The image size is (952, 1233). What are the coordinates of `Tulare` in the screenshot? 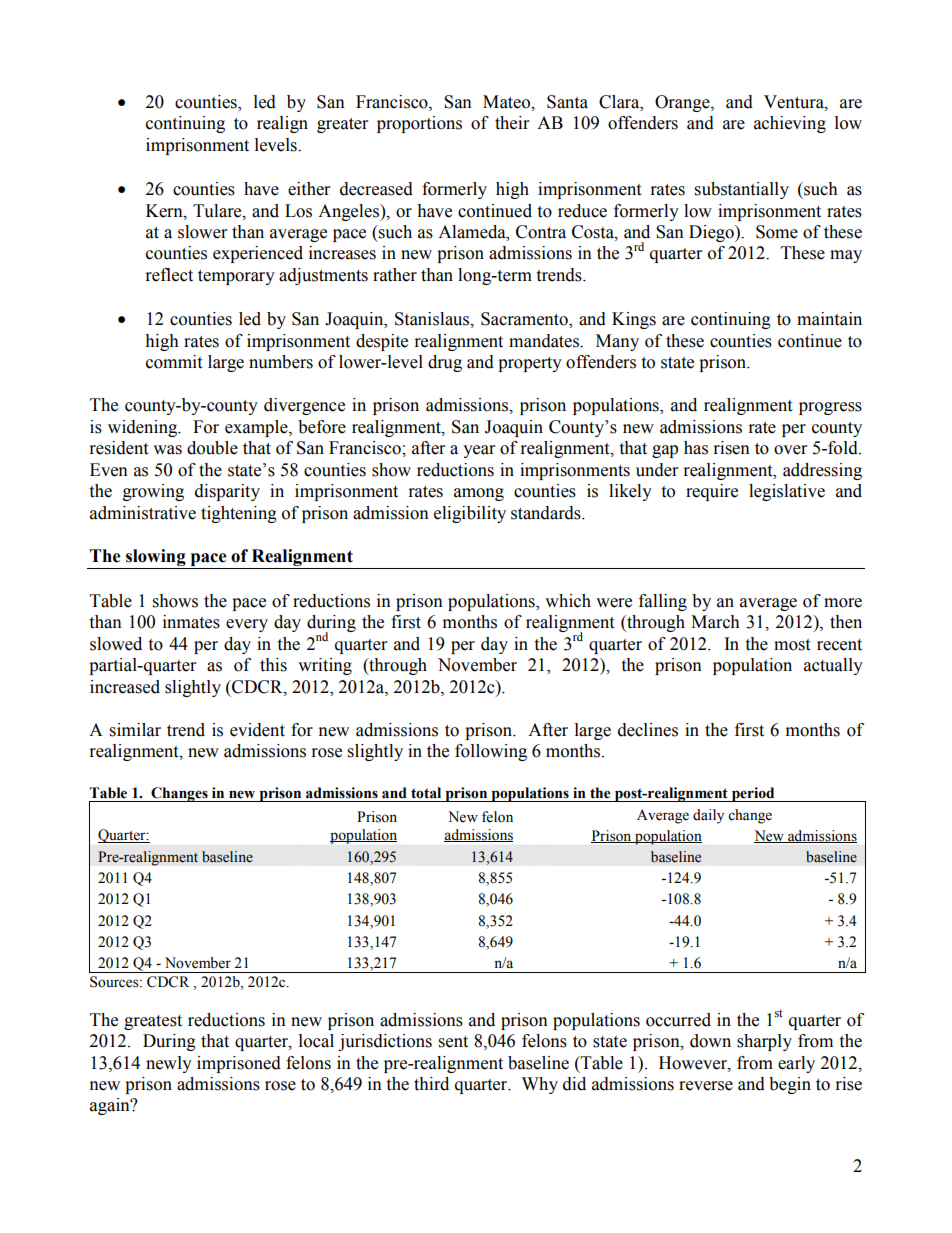 It's located at (218, 211).
